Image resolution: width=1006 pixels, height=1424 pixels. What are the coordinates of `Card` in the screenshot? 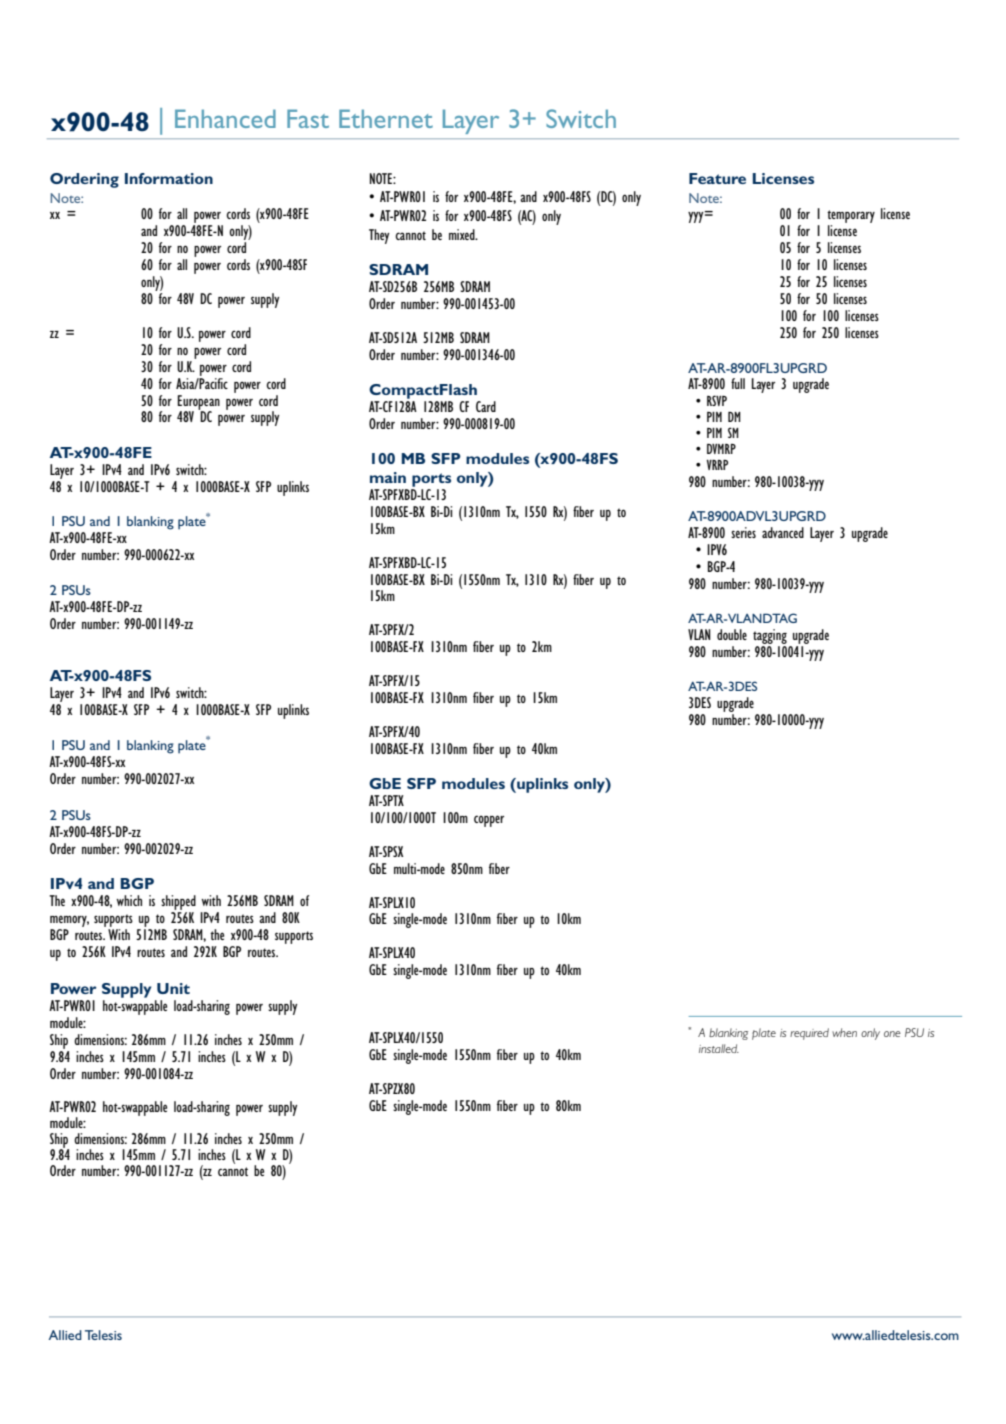 It's located at (486, 406).
